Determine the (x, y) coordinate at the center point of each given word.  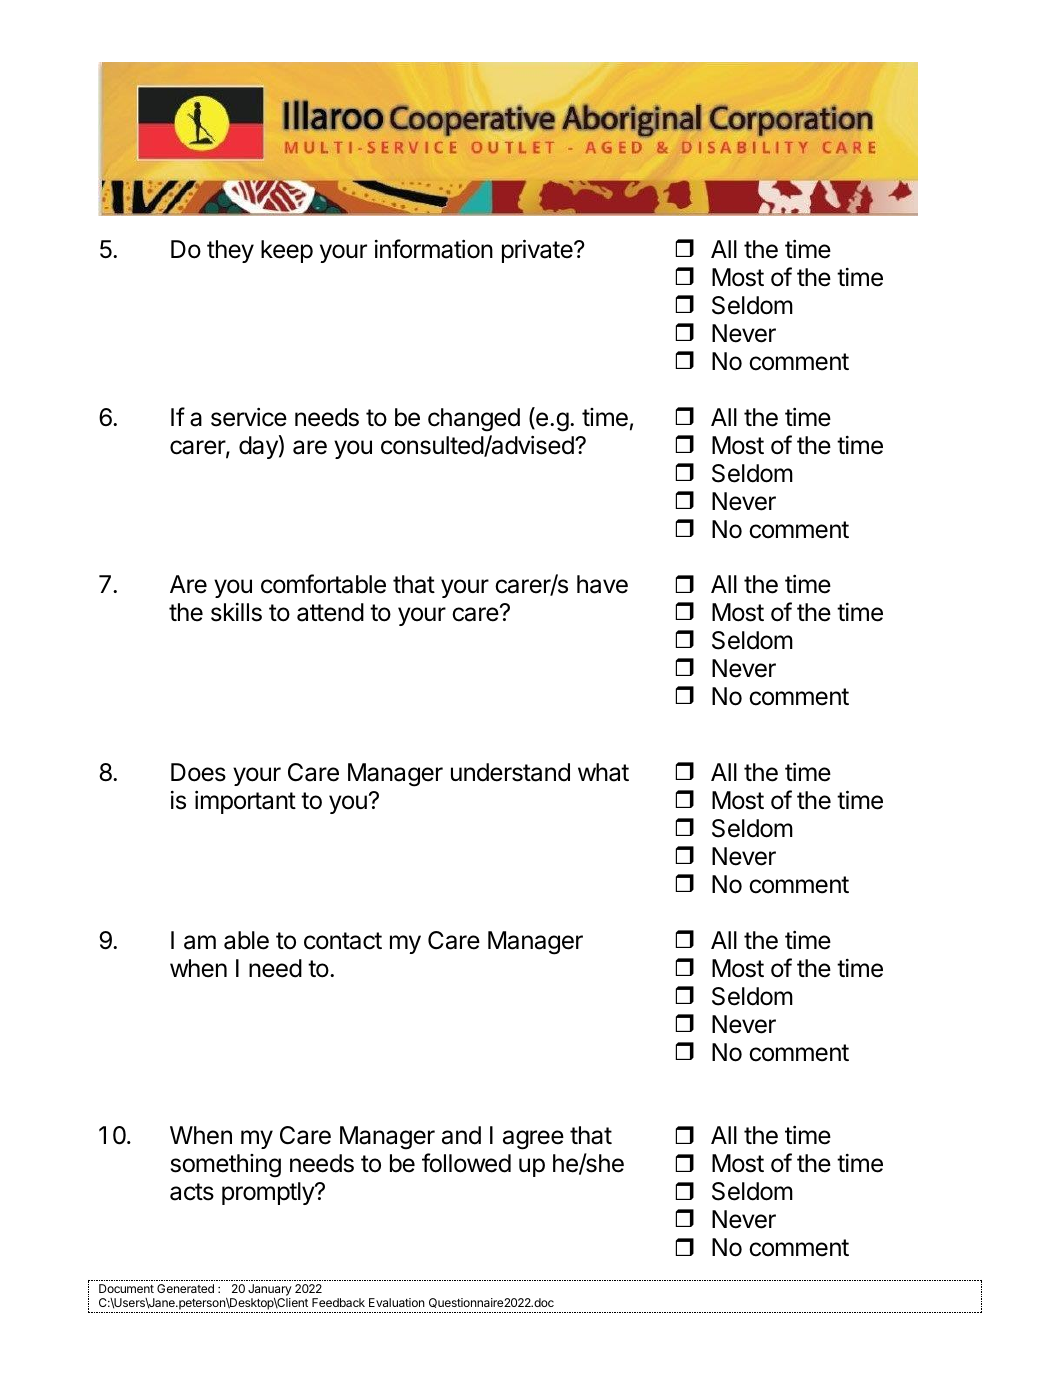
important (245, 802)
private (538, 251)
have (602, 584)
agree (533, 1140)
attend (330, 612)
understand (510, 772)
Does (198, 772)
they (230, 251)
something (226, 1166)
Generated (185, 1288)
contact (343, 941)
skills (236, 612)
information (434, 249)
